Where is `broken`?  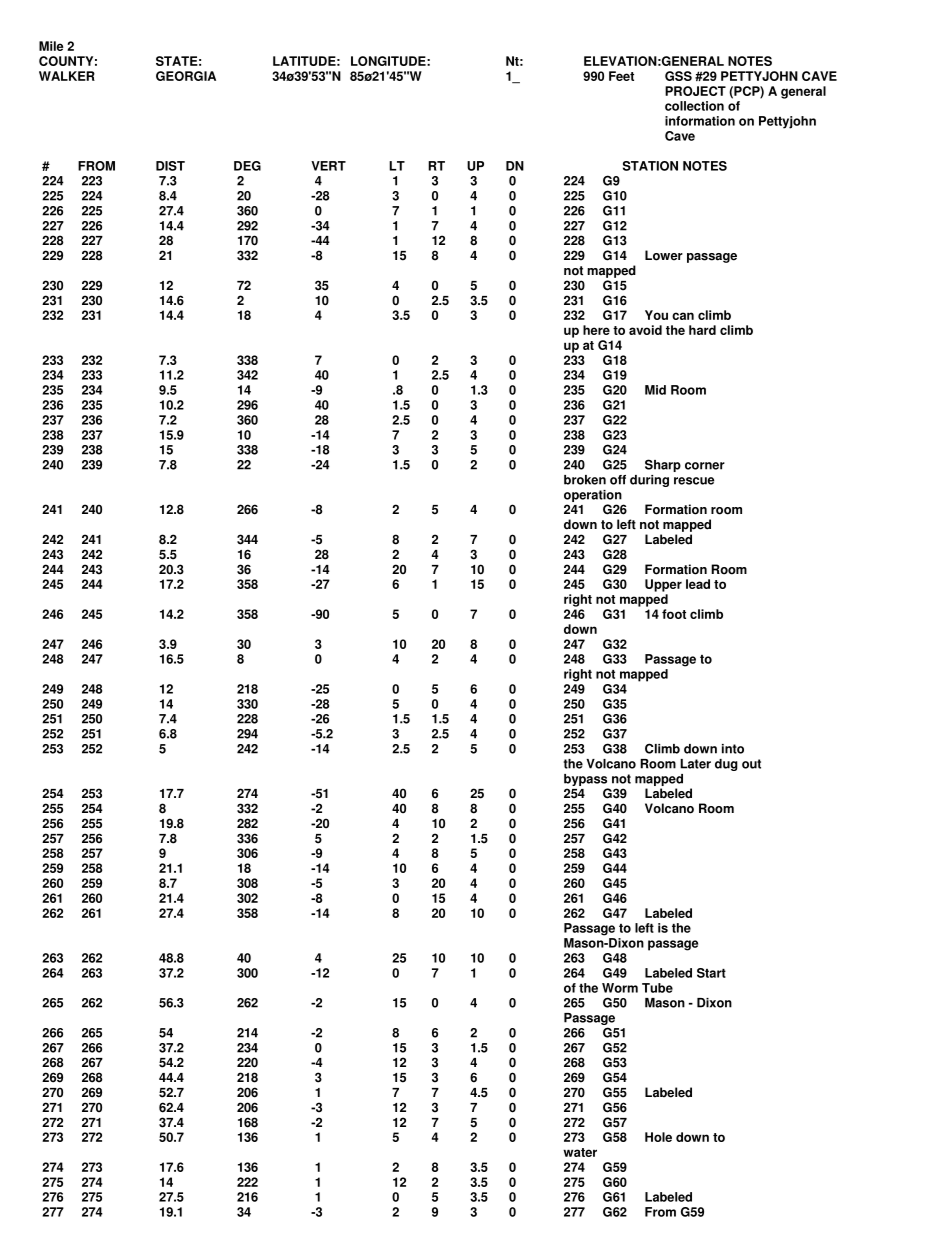
broken is located at coordinates (585, 480).
